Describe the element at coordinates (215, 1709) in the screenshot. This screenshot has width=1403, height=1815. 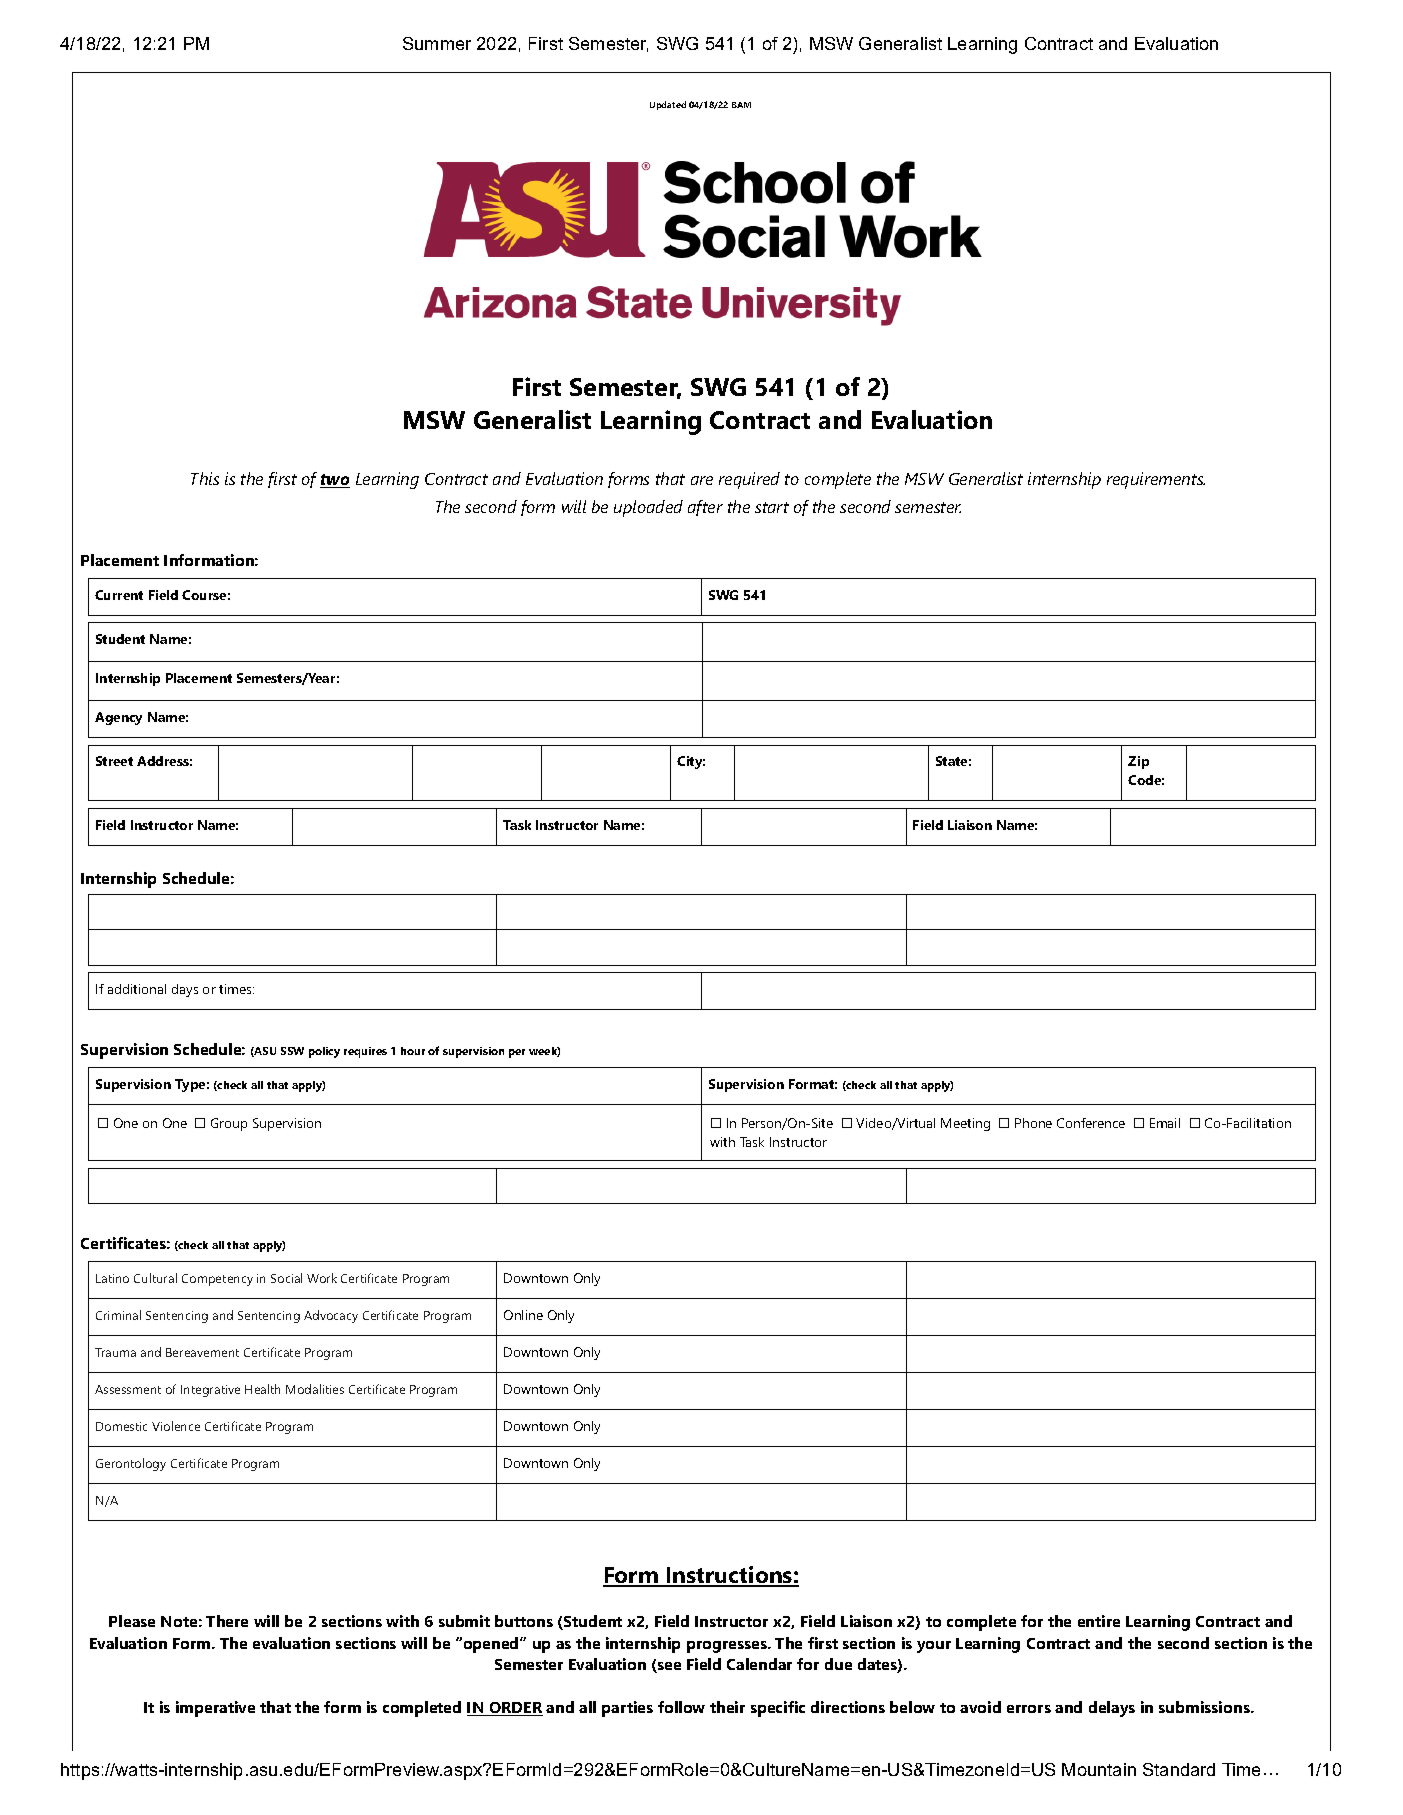
I see `imperative` at that location.
